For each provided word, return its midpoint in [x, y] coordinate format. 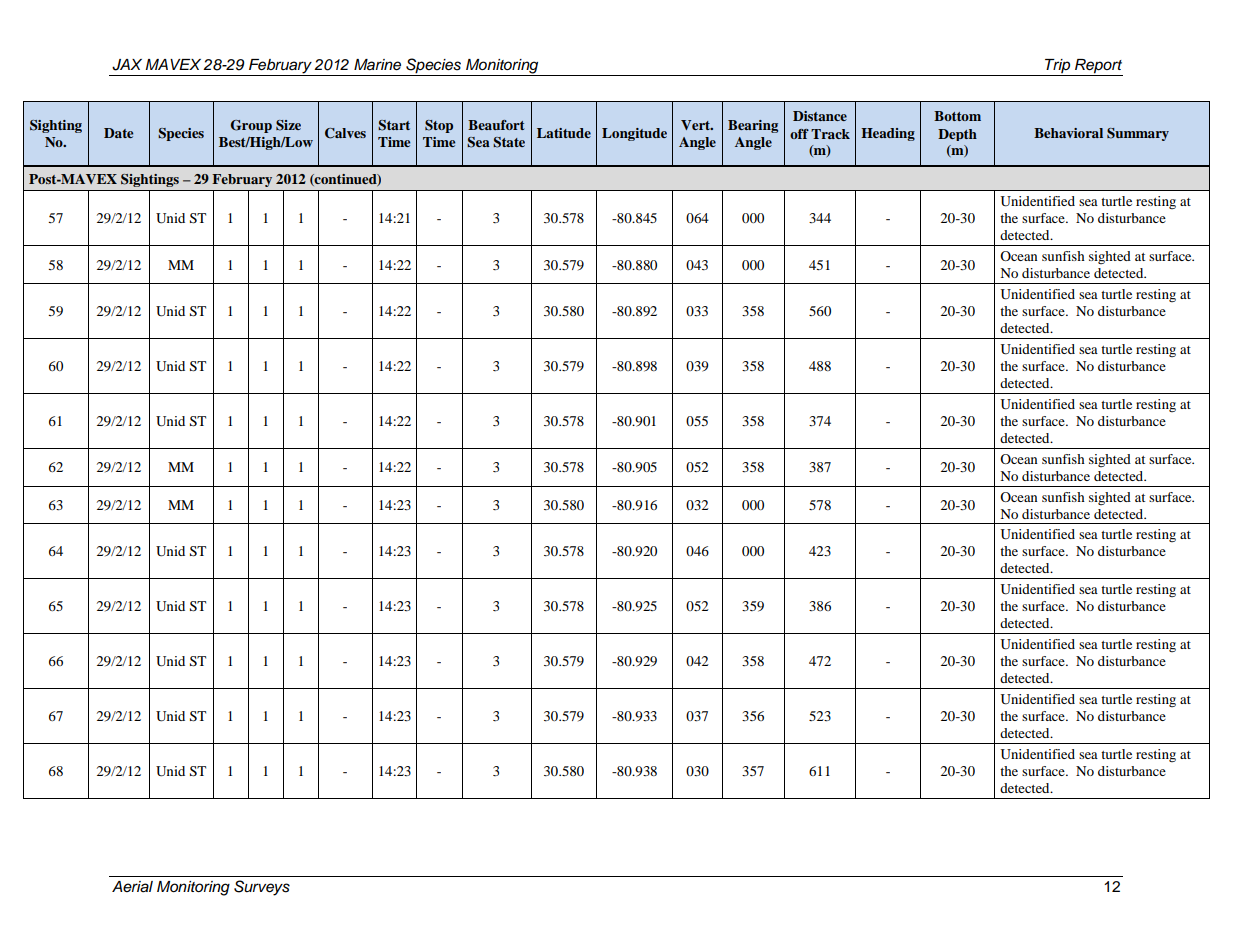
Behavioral [1068, 133]
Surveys [262, 888]
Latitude [564, 133]
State [509, 142]
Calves [345, 133]
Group [251, 126]
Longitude [634, 134]
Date [118, 133]
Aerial [132, 887]
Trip [1058, 67]
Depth [957, 135]
